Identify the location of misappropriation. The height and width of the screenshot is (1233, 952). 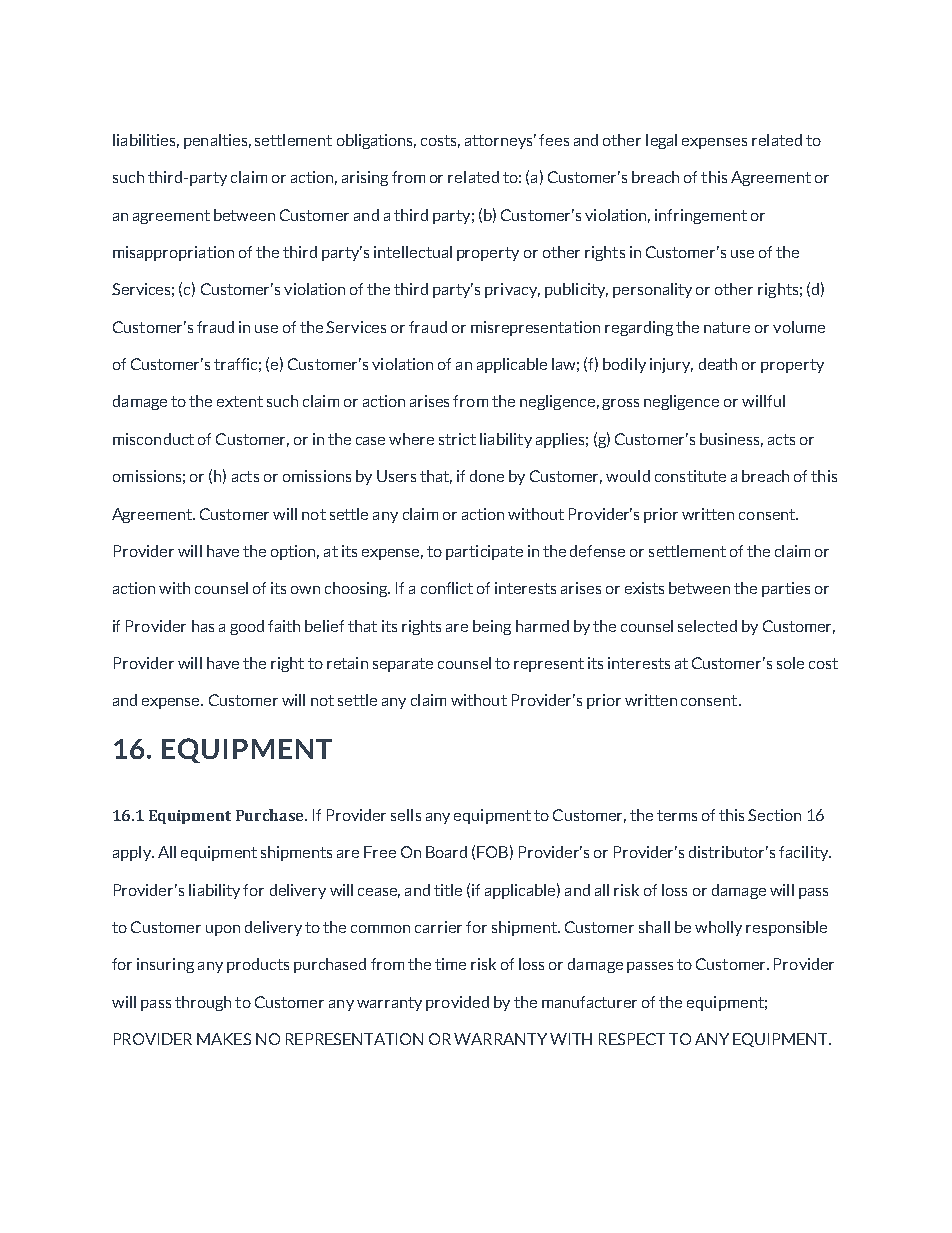
(173, 253).
